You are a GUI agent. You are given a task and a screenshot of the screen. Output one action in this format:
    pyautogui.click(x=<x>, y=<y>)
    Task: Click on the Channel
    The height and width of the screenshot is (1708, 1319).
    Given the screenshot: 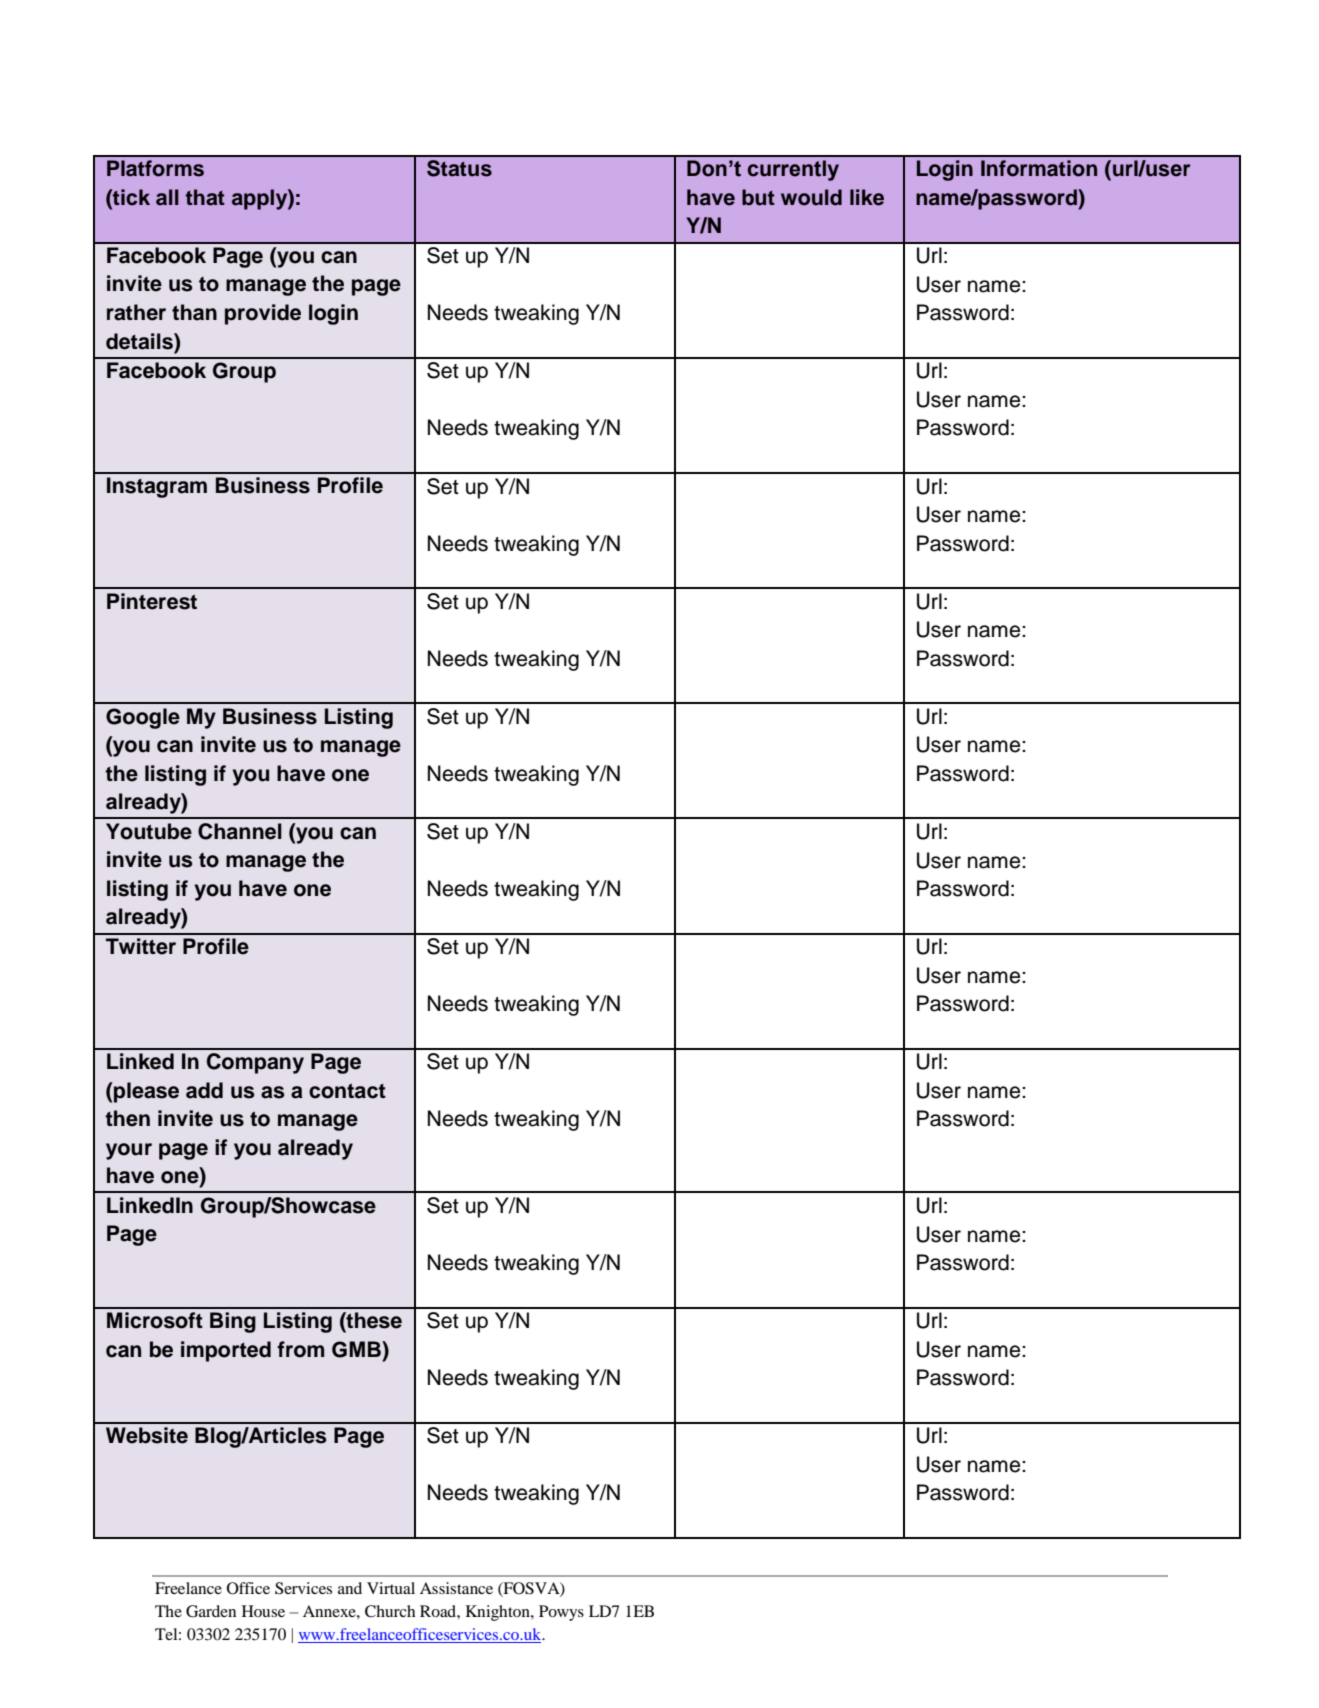 What is the action you would take?
    pyautogui.click(x=240, y=831)
